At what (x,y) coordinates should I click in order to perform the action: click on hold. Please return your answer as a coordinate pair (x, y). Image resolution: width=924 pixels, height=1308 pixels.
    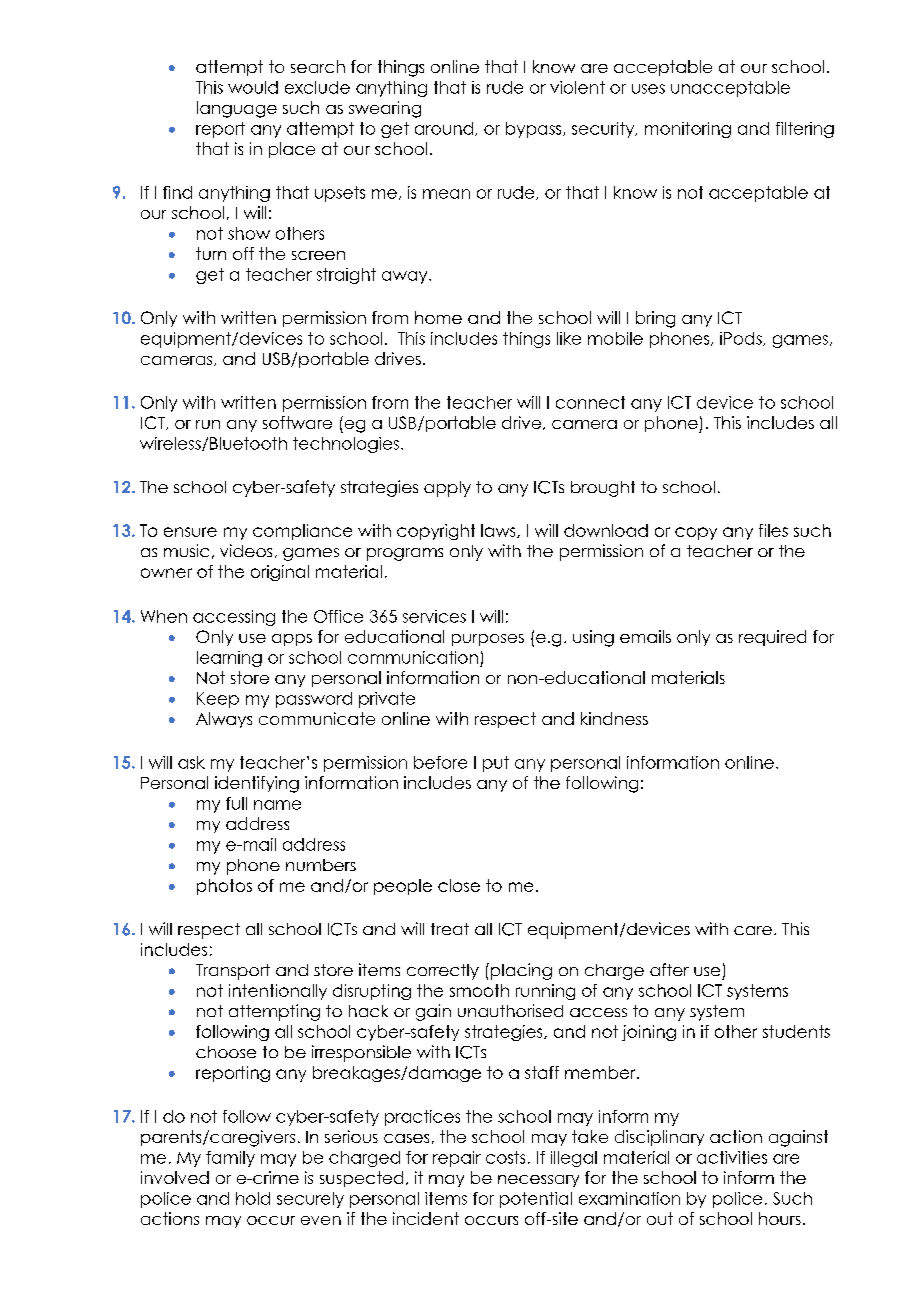
    Looking at the image, I should click on (253, 1198).
